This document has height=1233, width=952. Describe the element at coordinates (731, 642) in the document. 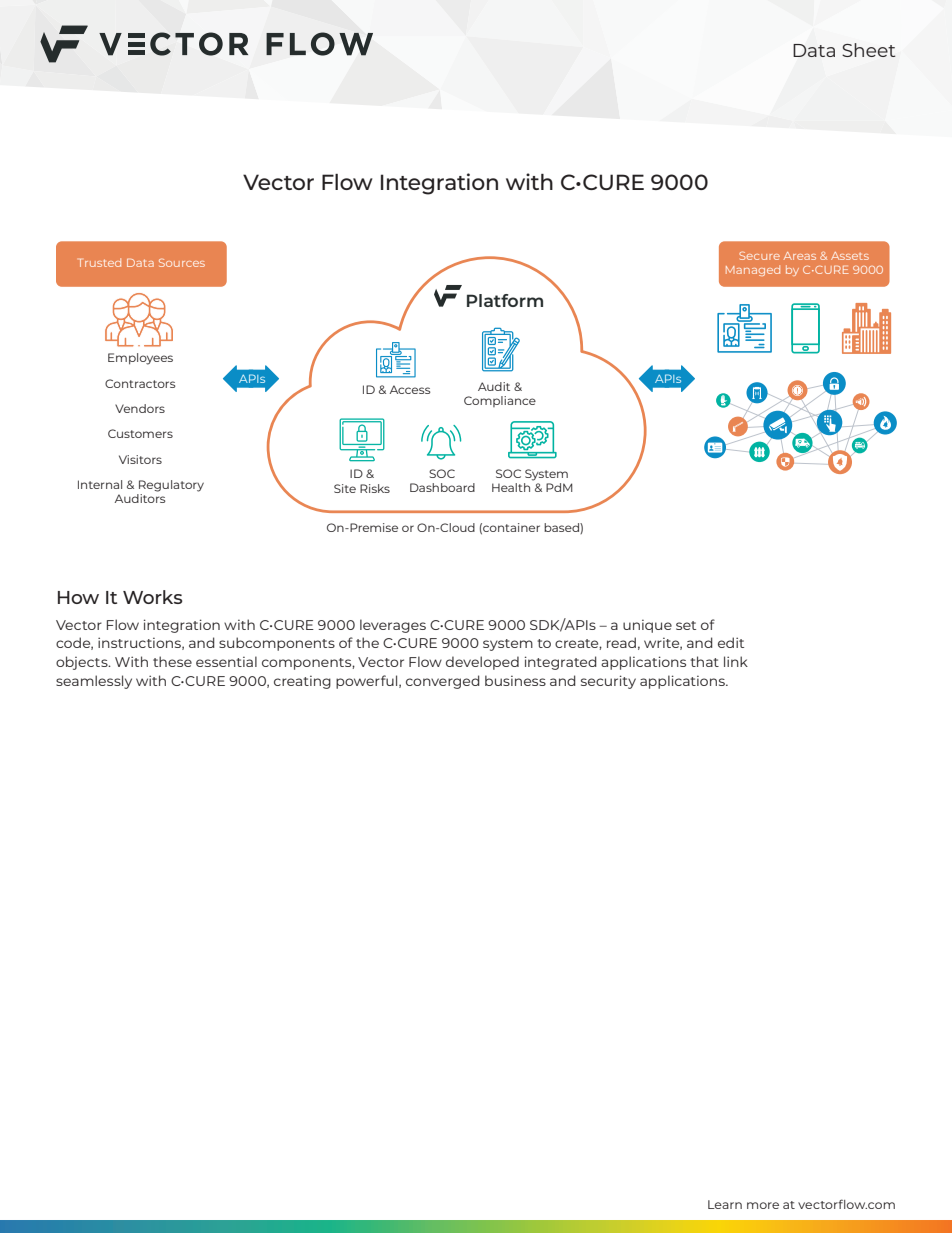

I see `edit` at that location.
